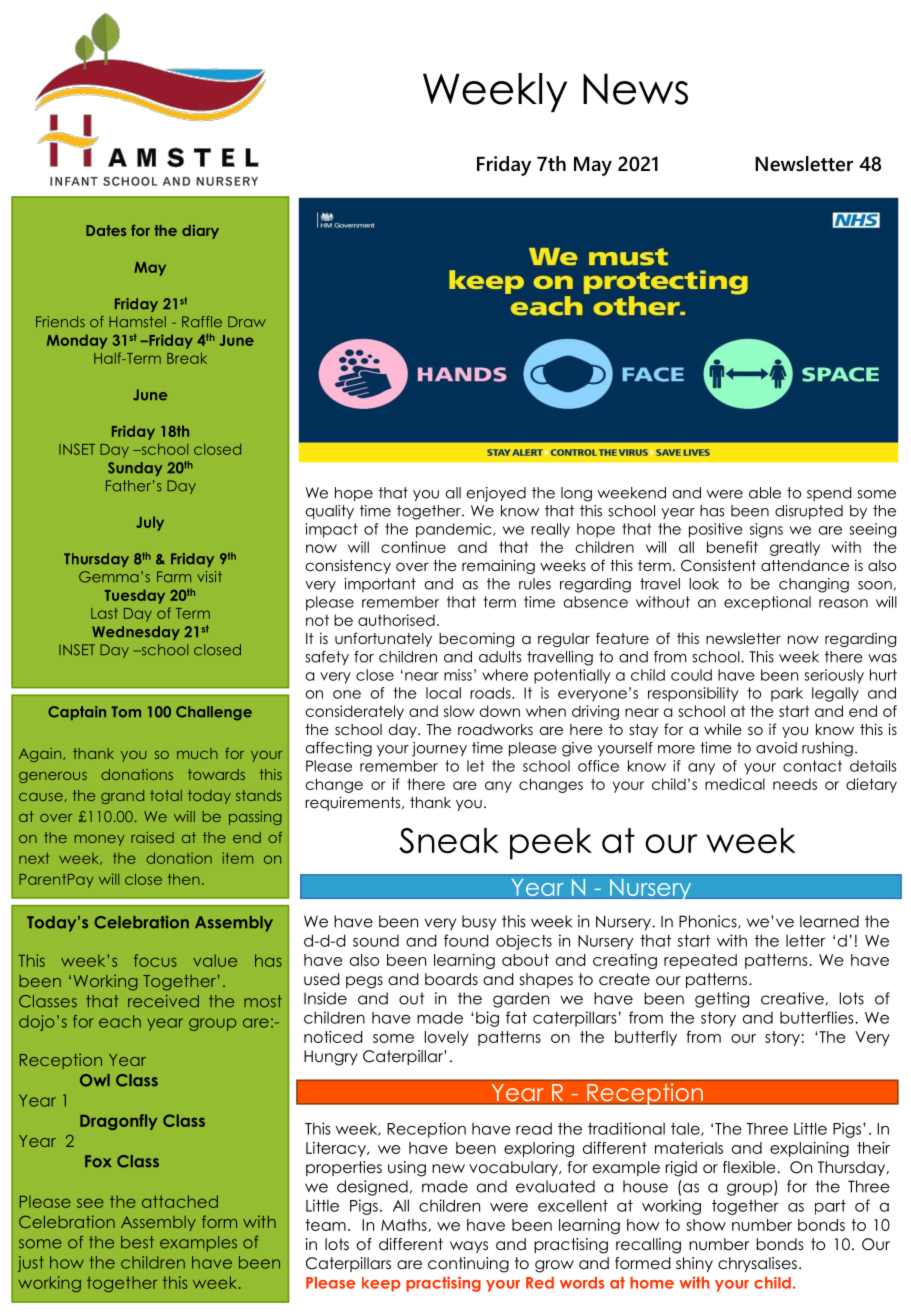 The width and height of the document is (911, 1316). What do you see at coordinates (137, 1242) in the document?
I see `best` at bounding box center [137, 1242].
